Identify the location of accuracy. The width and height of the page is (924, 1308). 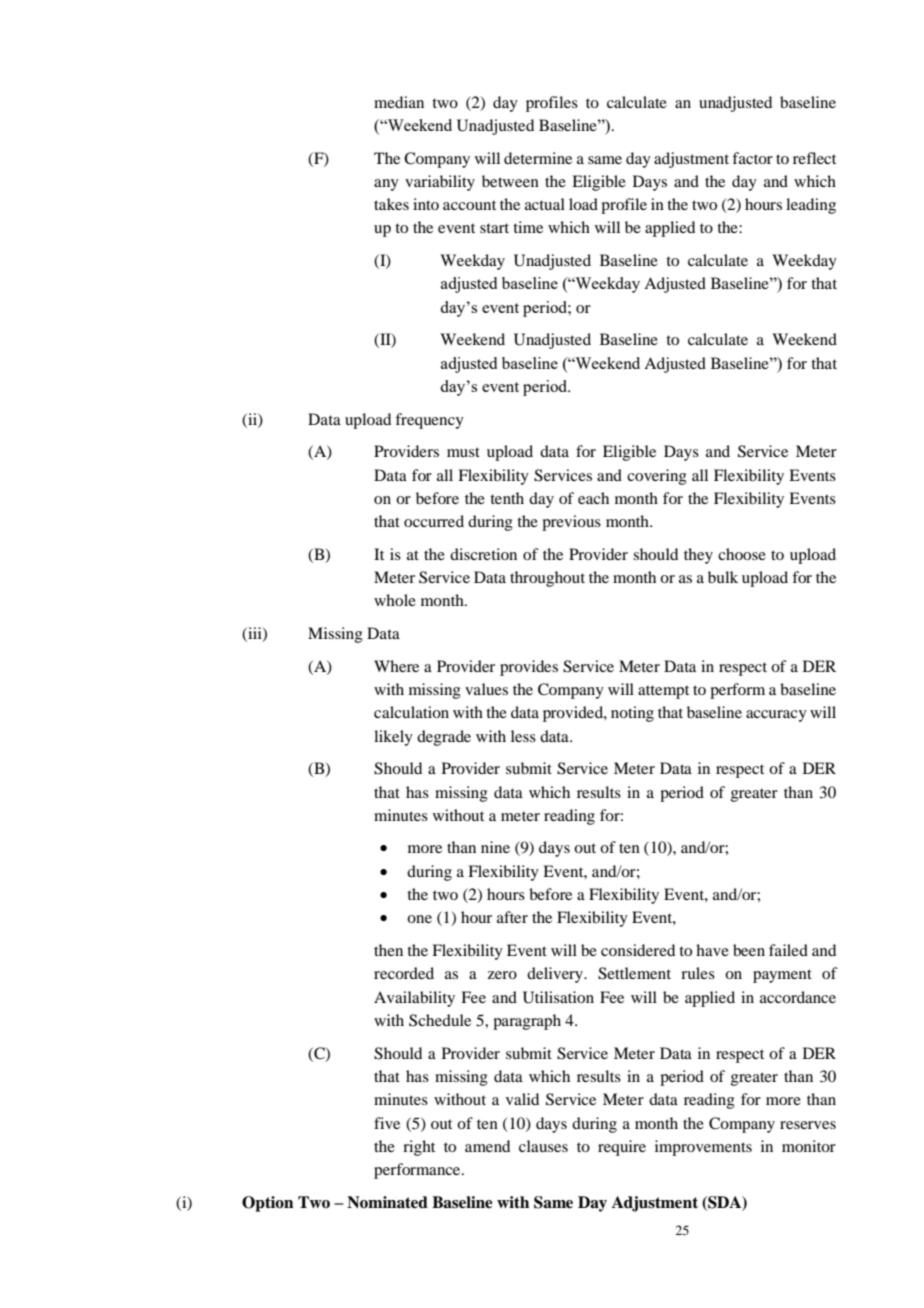
(776, 716).
